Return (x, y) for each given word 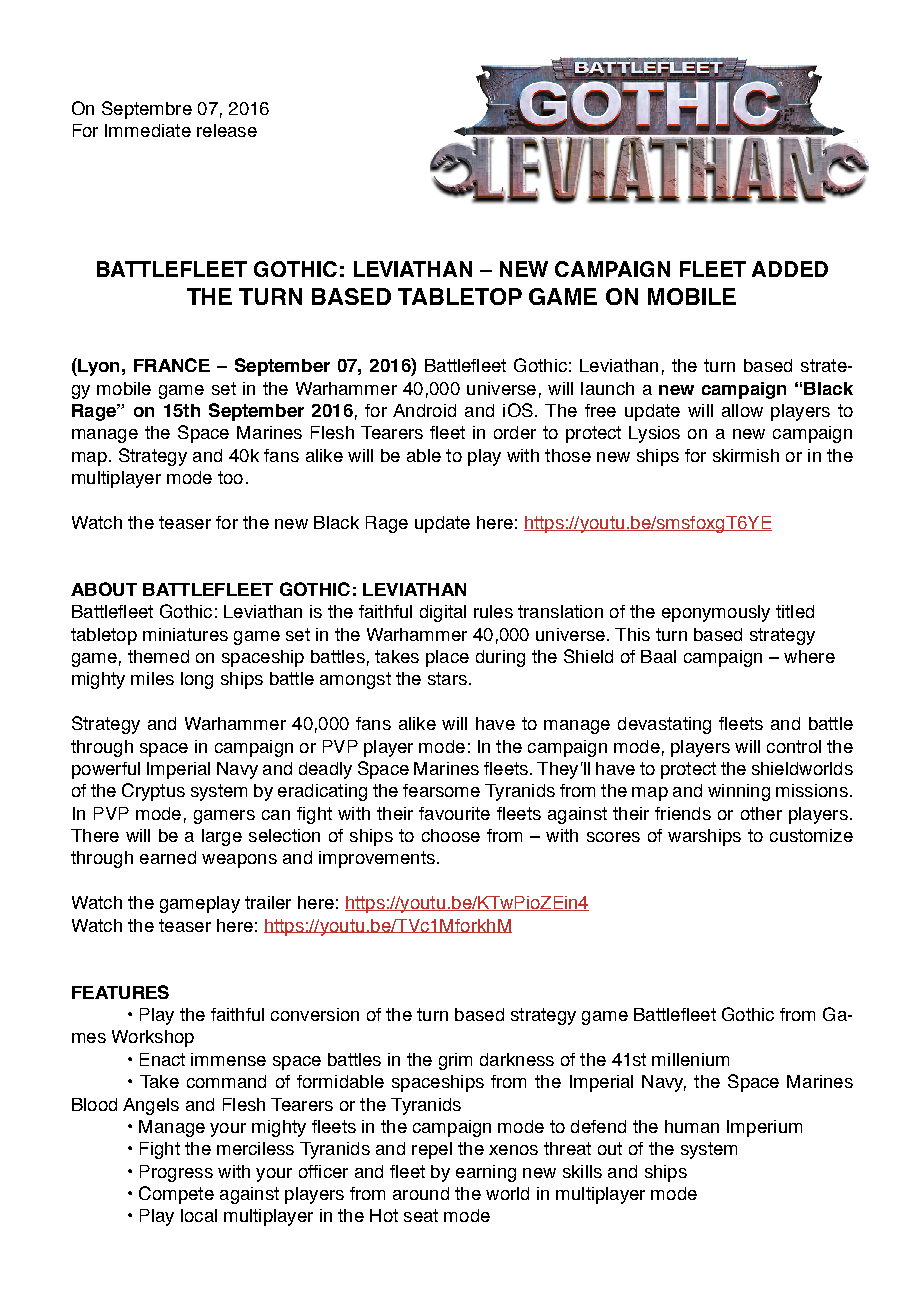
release (227, 130)
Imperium (764, 1128)
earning (486, 1173)
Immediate (148, 130)
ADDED (790, 269)
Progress (176, 1173)
